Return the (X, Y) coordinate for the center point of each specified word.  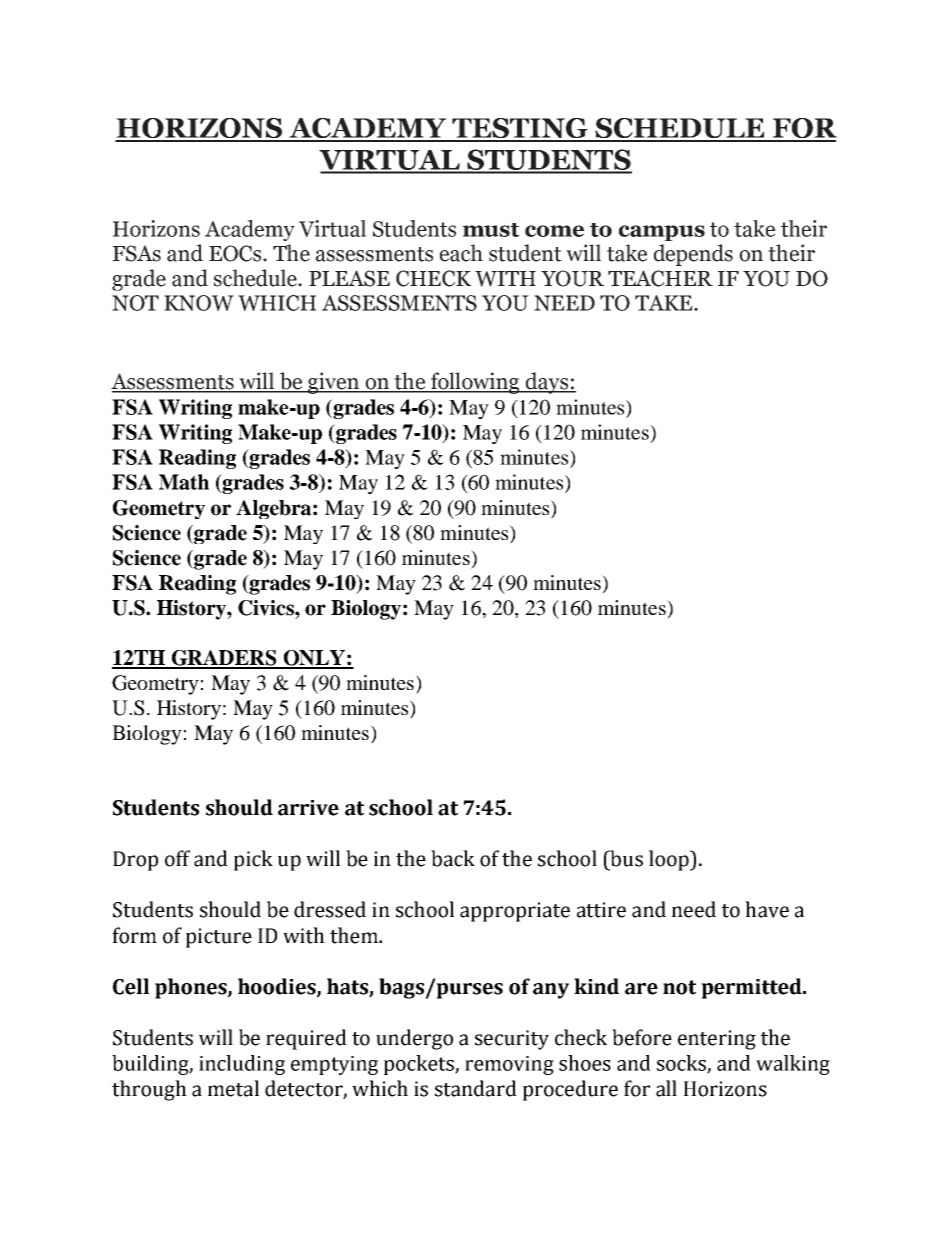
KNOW (199, 303)
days (546, 383)
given (334, 383)
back (453, 858)
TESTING (520, 129)
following (475, 383)
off (177, 858)
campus (662, 233)
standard (476, 1088)
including (242, 1065)
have (767, 909)
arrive (308, 808)
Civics (267, 608)
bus (625, 858)
